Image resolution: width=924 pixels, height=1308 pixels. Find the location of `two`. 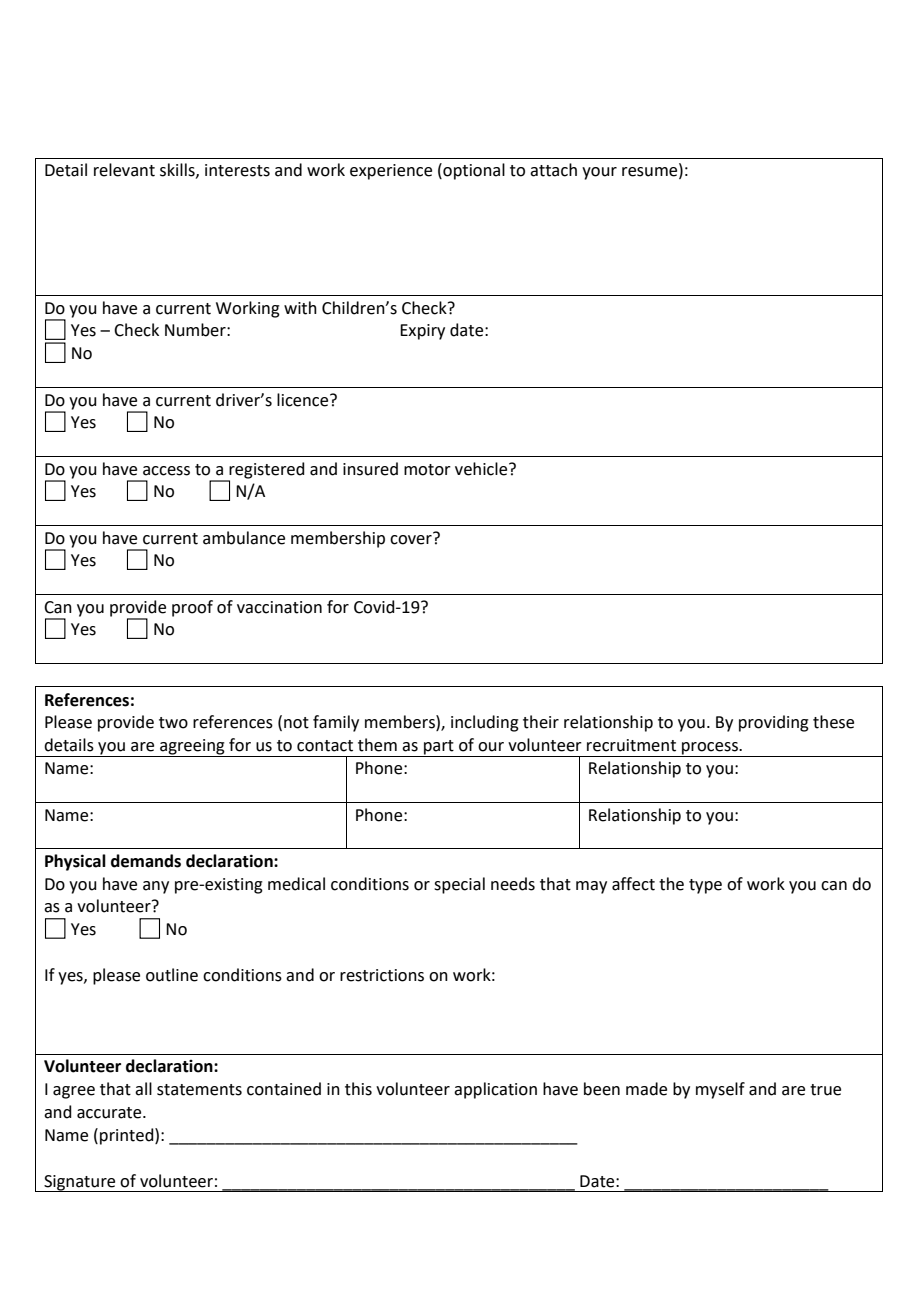

two is located at coordinates (173, 723).
